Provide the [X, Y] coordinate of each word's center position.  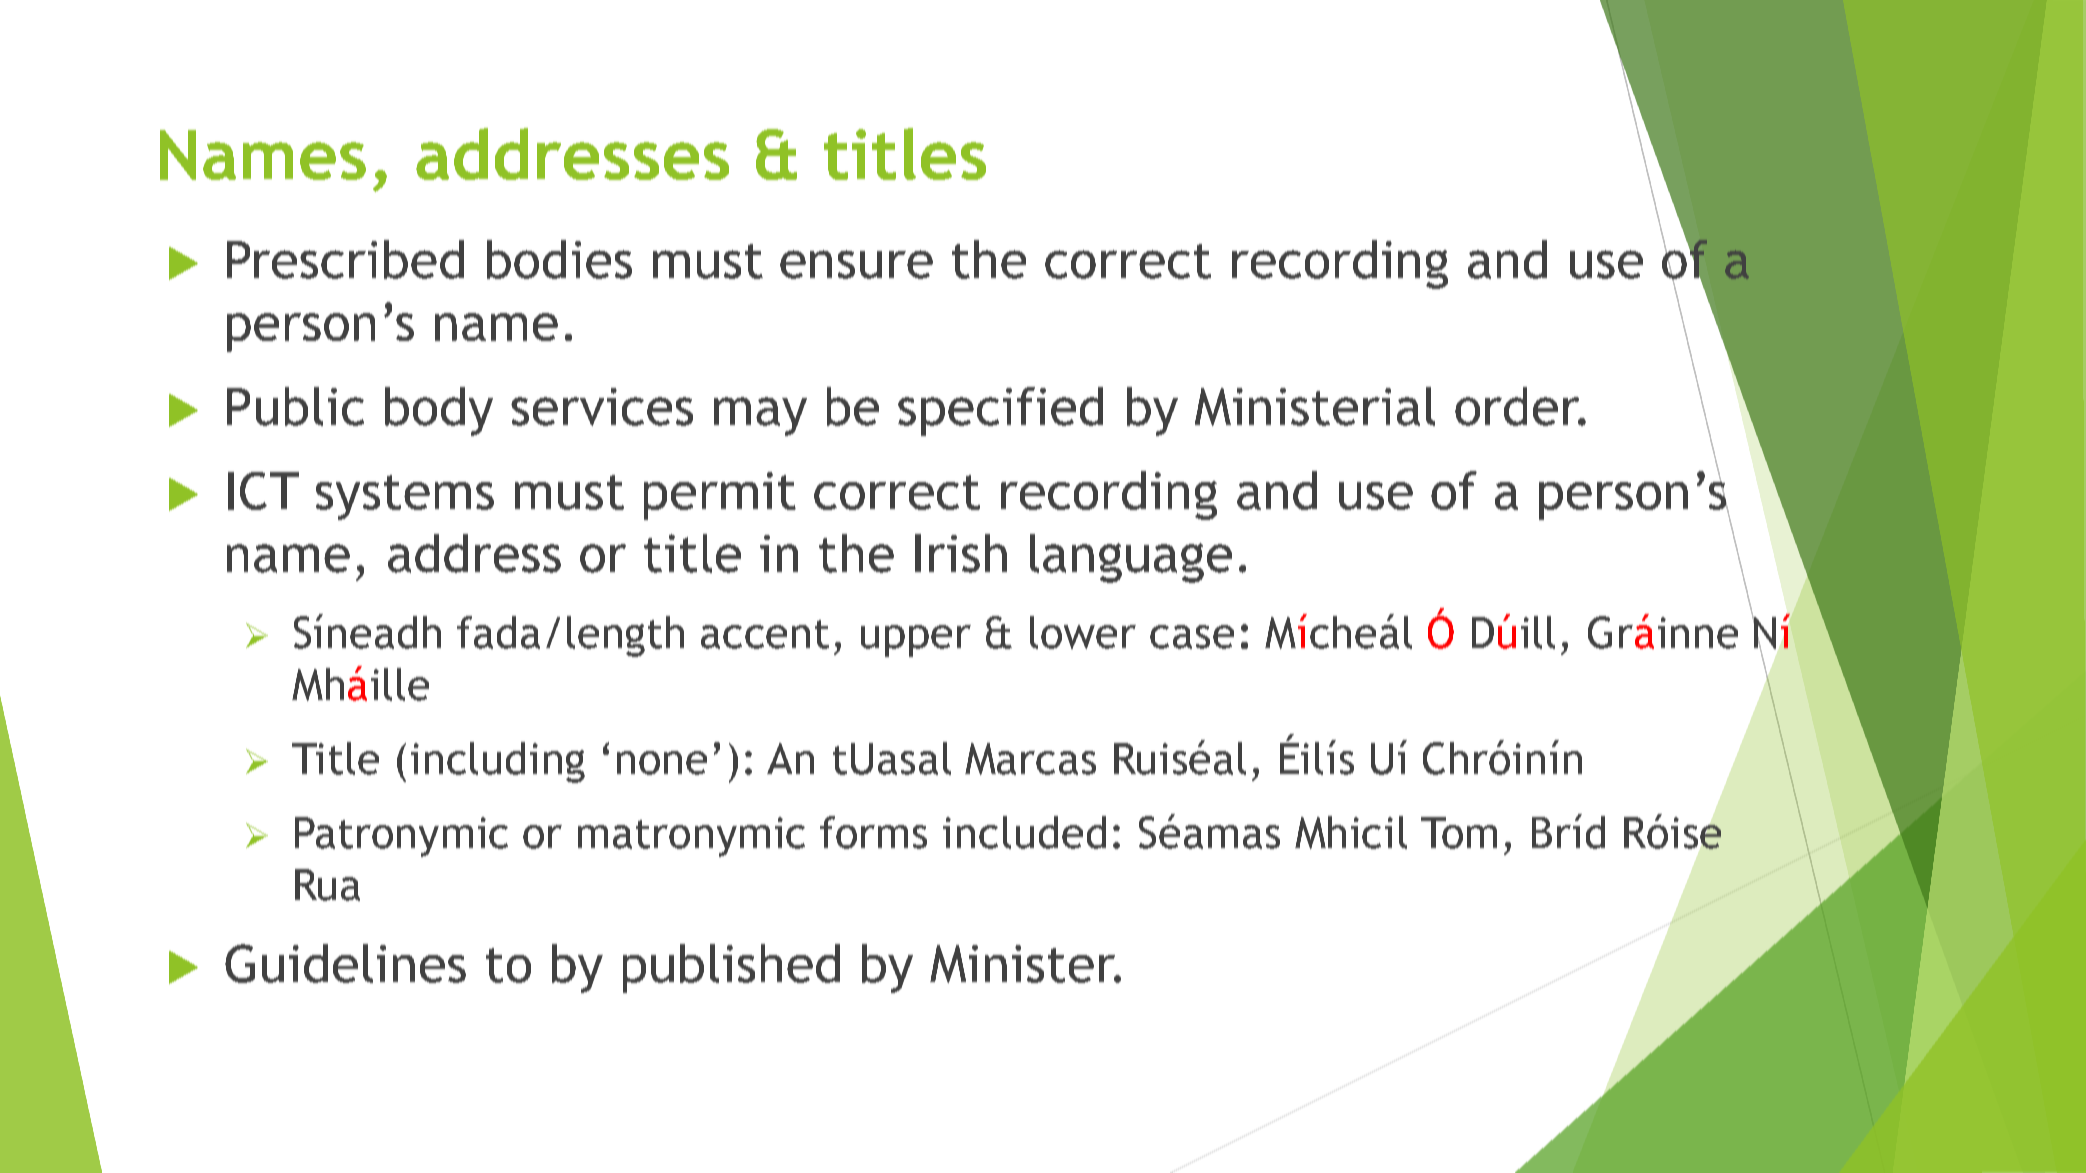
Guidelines [345, 963]
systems [405, 497]
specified [1000, 411]
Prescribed [345, 259]
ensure [856, 264]
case [1192, 637]
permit [720, 496]
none [662, 763]
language [1131, 558]
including [498, 762]
